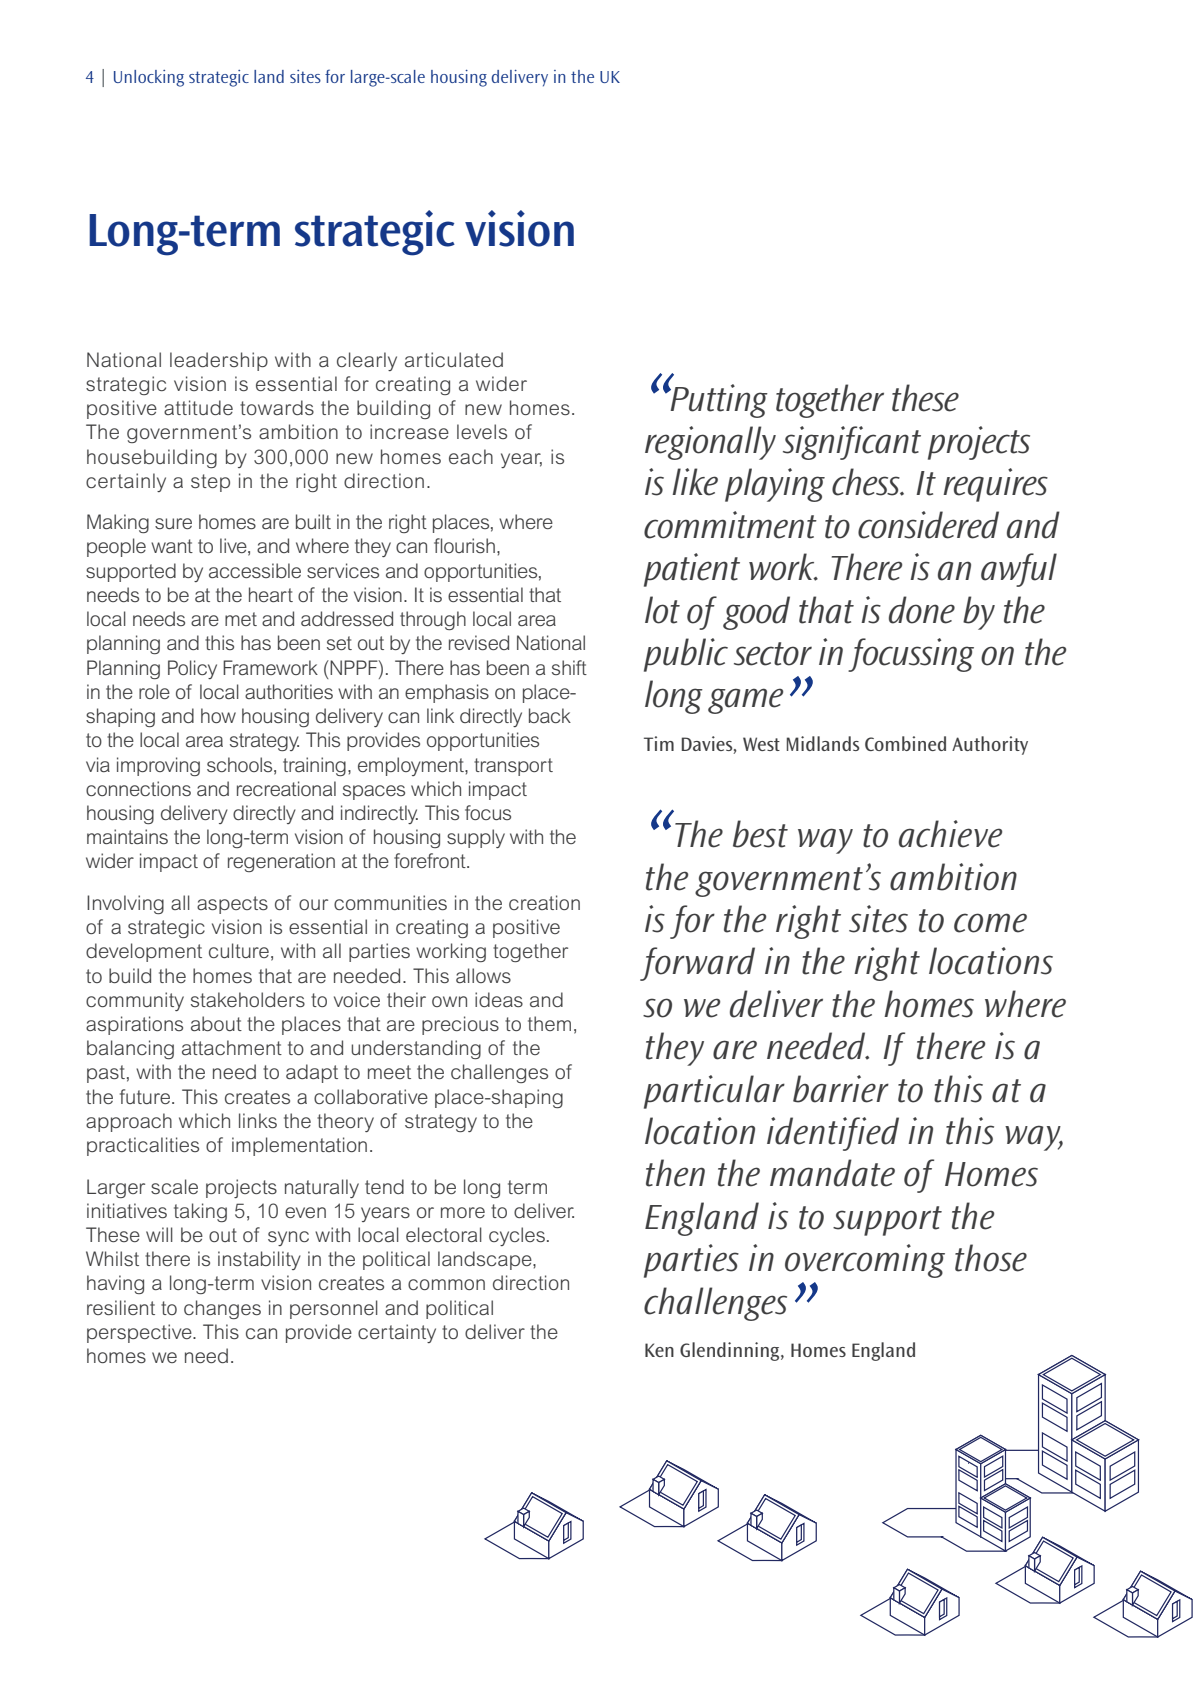  Describe the element at coordinates (928, 525) in the screenshot. I see `considered` at that location.
